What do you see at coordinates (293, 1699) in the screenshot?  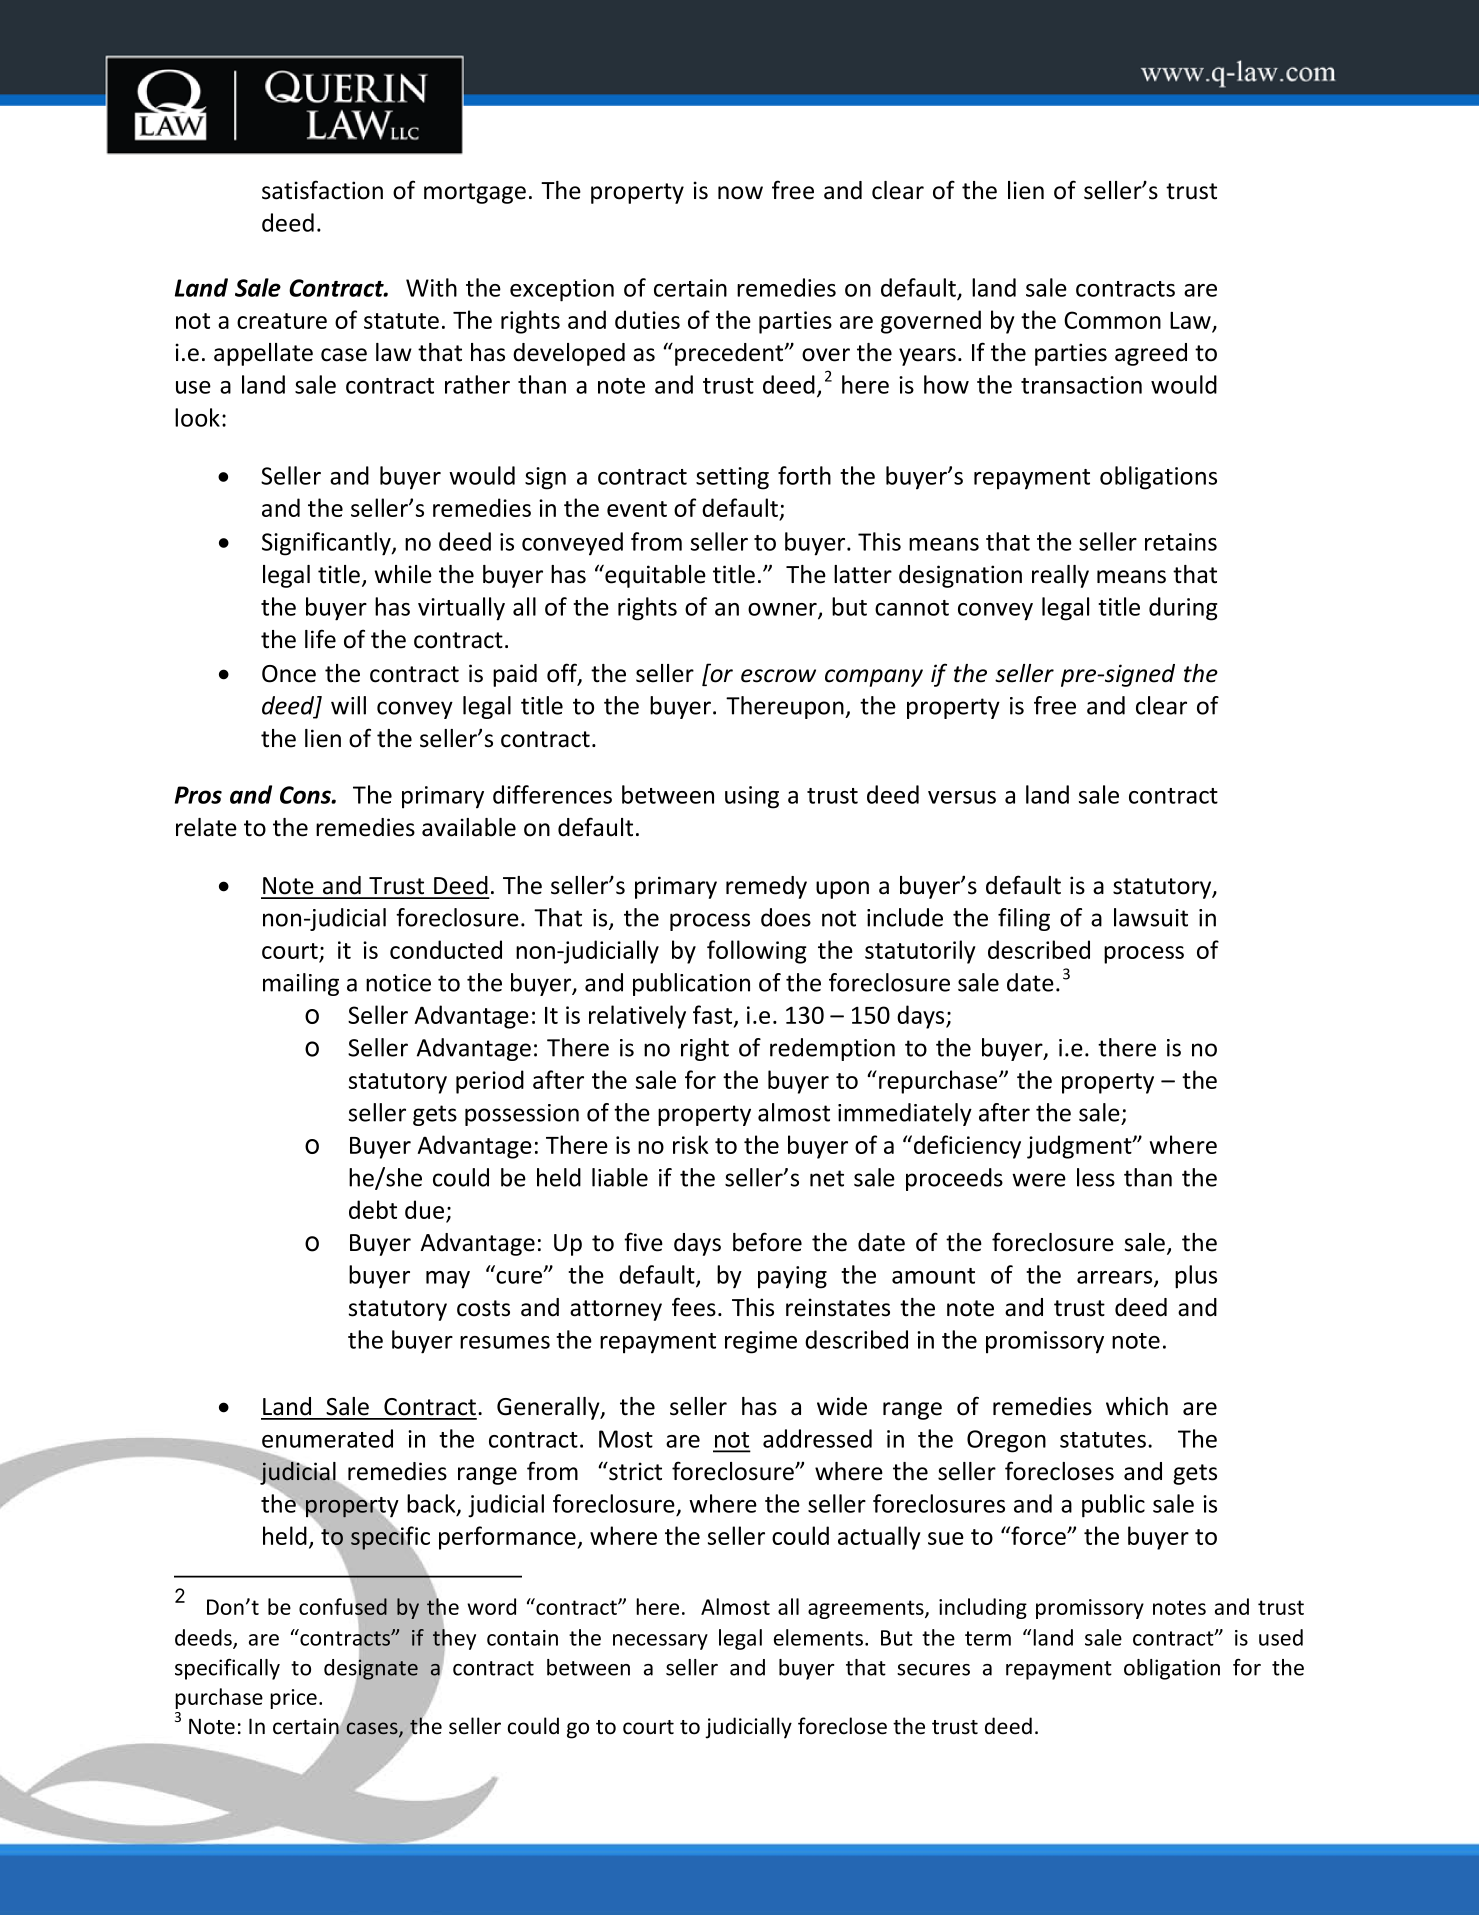 I see `price` at bounding box center [293, 1699].
